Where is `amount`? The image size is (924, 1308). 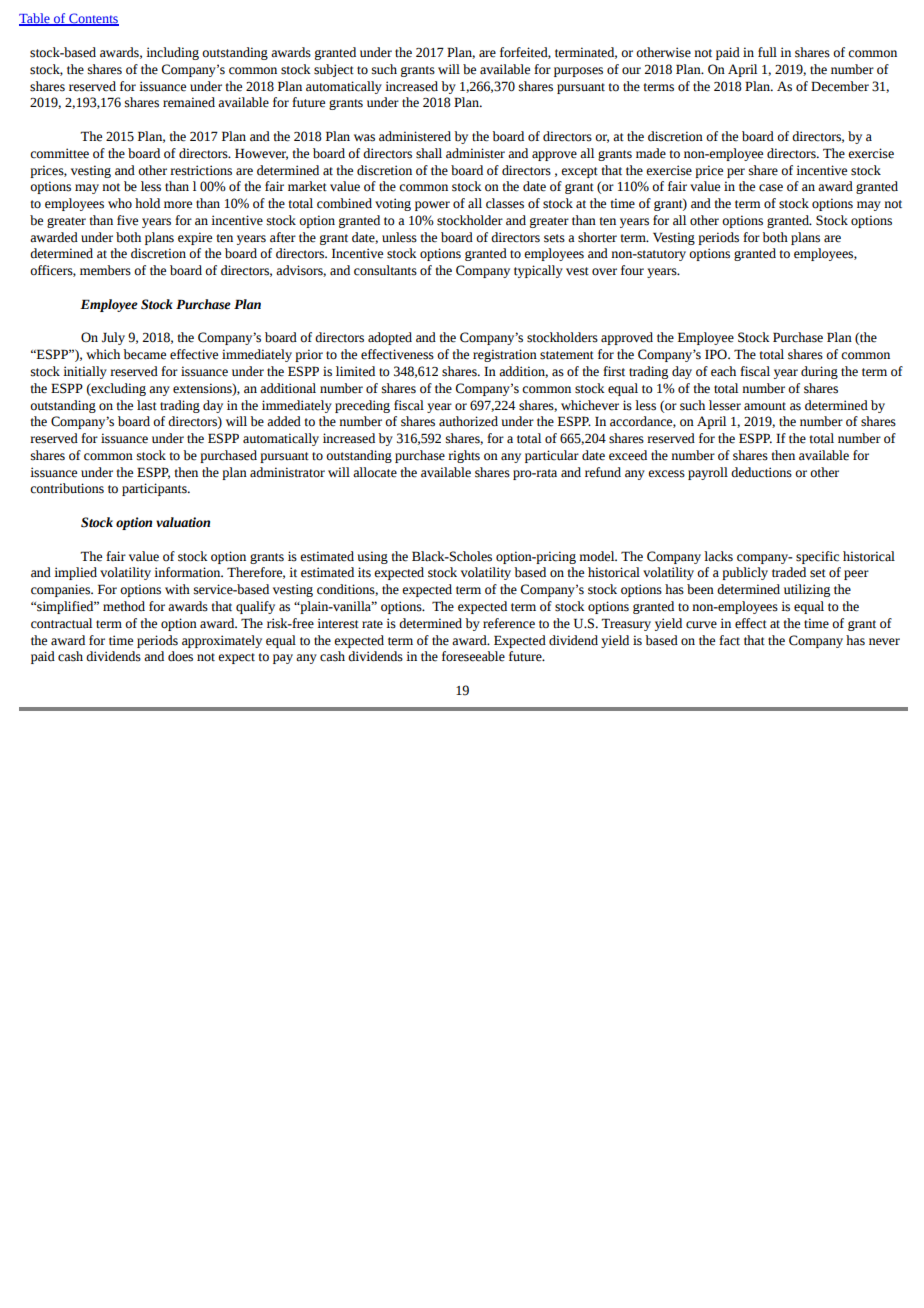 amount is located at coordinates (765, 406).
